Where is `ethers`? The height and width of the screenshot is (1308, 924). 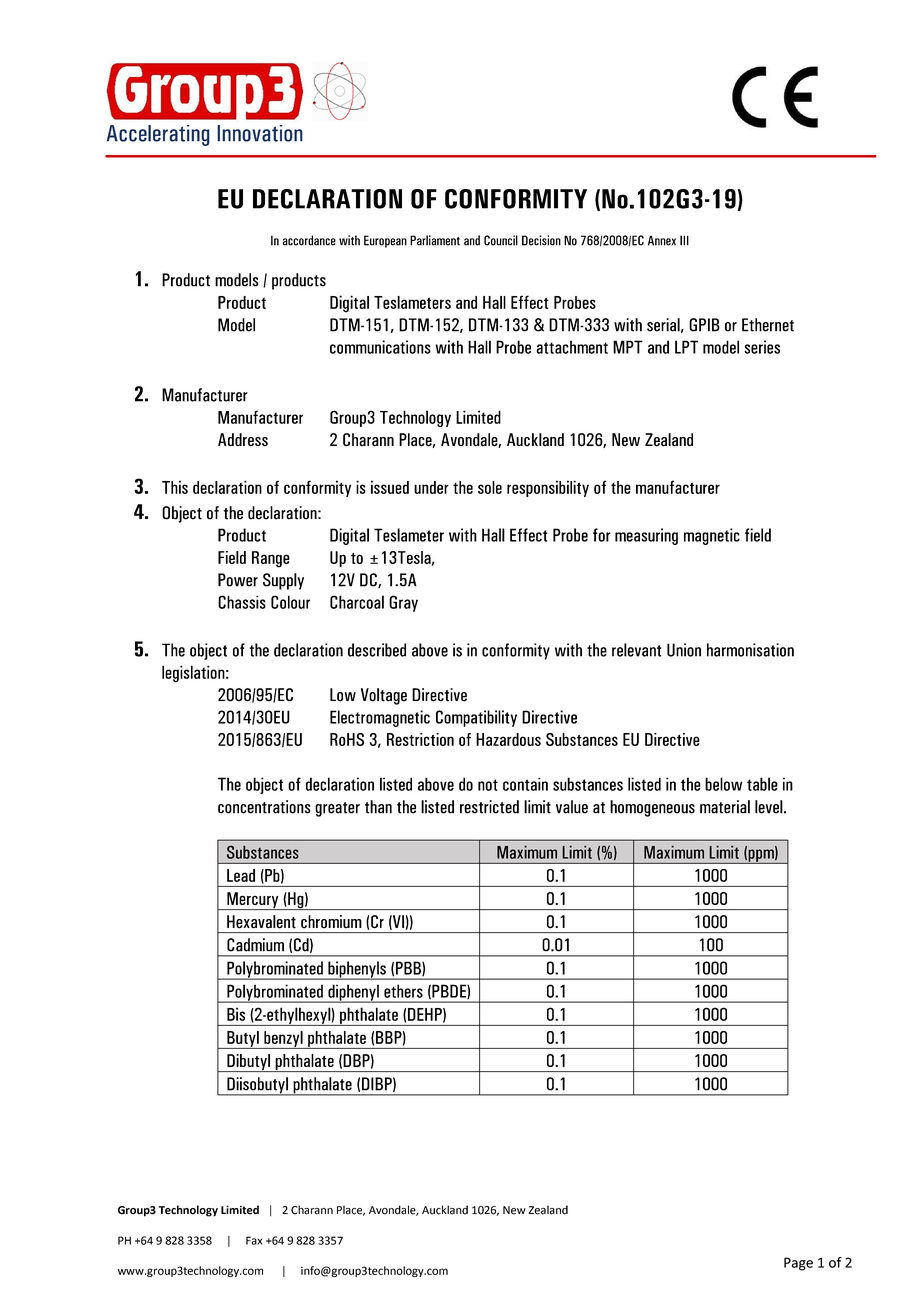
ethers is located at coordinates (403, 991).
